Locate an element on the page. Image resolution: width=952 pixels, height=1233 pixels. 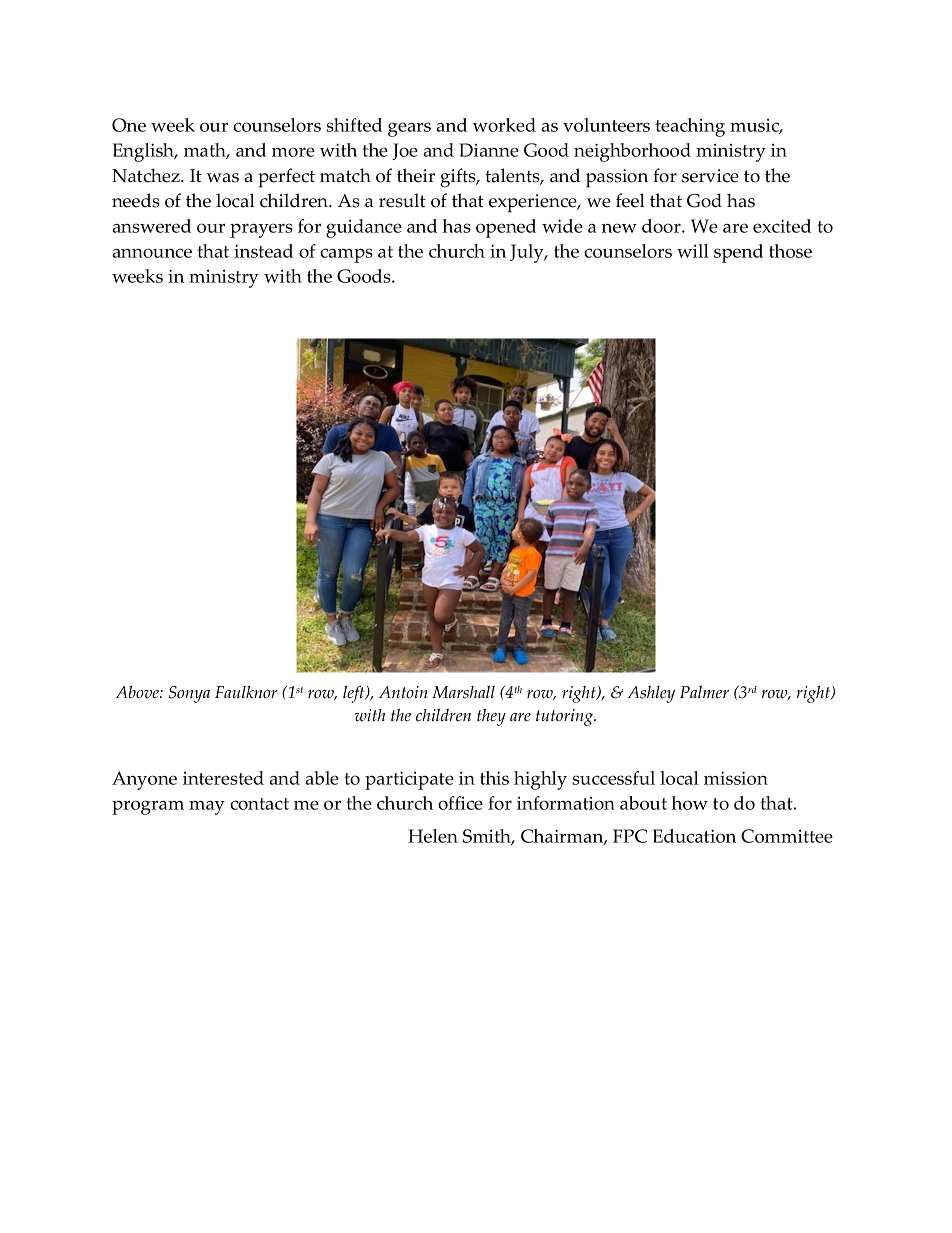
Palmer is located at coordinates (704, 692).
